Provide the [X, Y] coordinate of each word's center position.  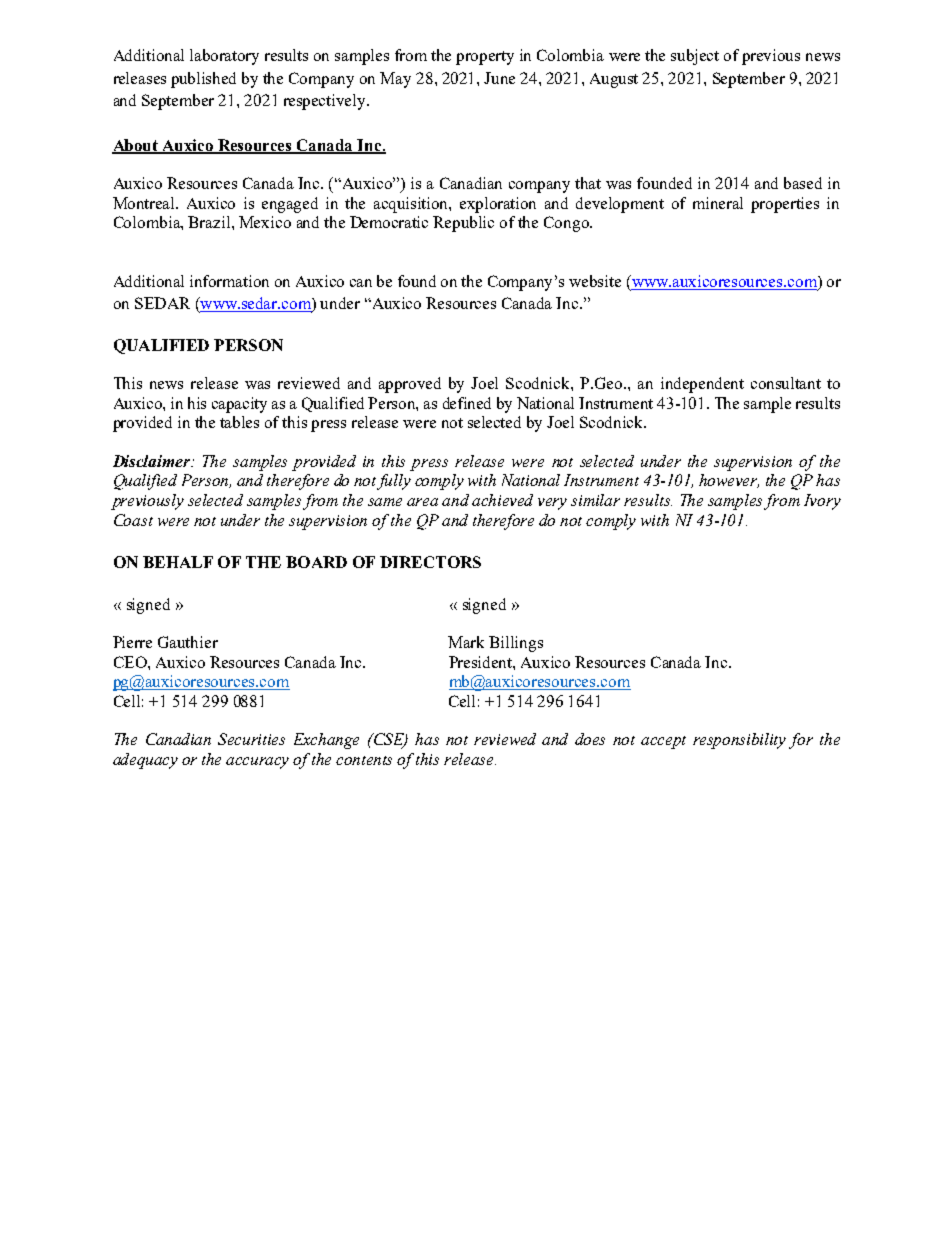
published [203, 80]
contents [364, 760]
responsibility [739, 741]
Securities [251, 739]
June [499, 78]
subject [695, 57]
